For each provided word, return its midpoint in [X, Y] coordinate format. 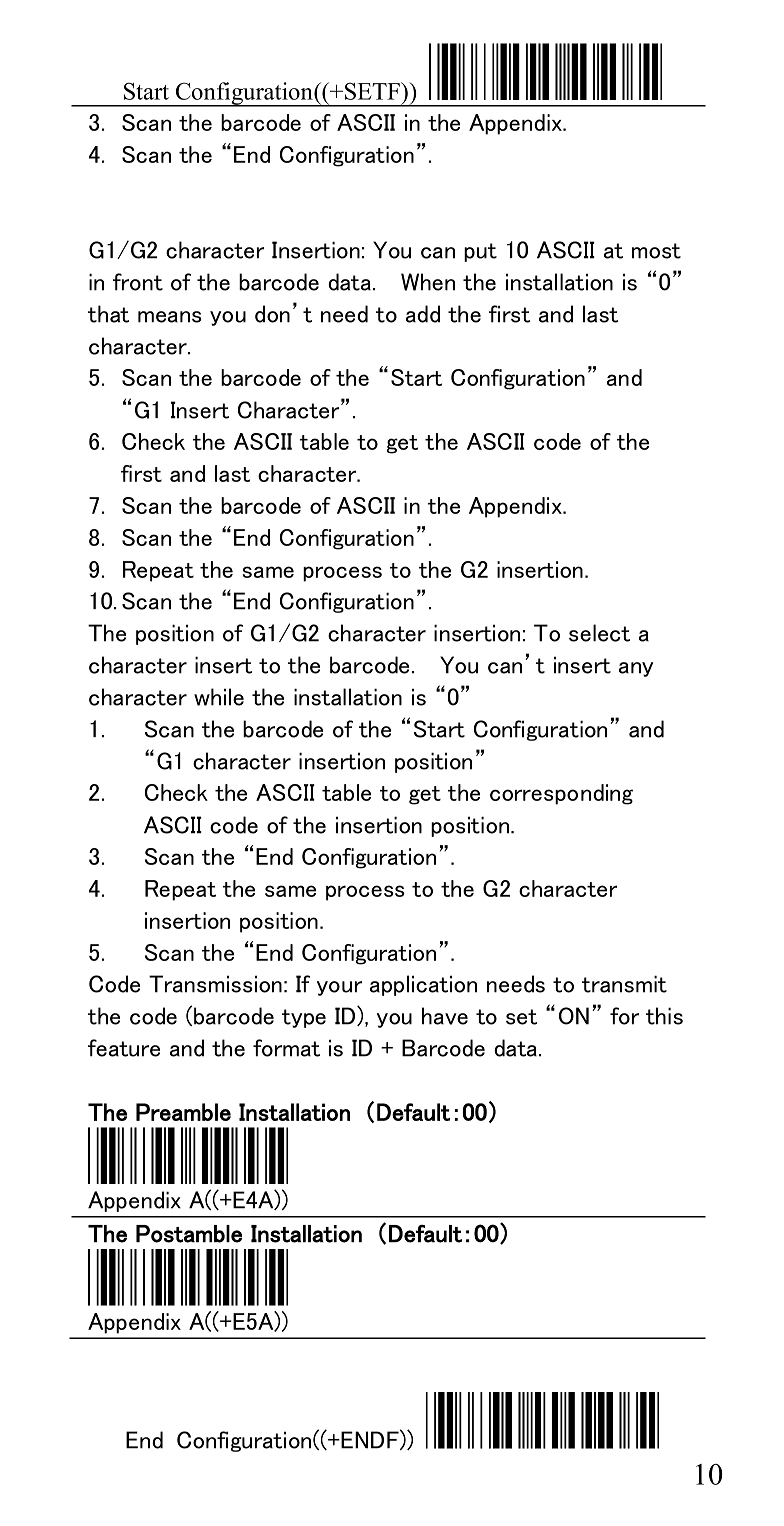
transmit [624, 984]
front [138, 282]
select [599, 633]
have [445, 1016]
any [636, 669]
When [428, 282]
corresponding [561, 794]
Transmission [215, 984]
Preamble [183, 1112]
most [656, 251]
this [664, 1016]
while [219, 697]
